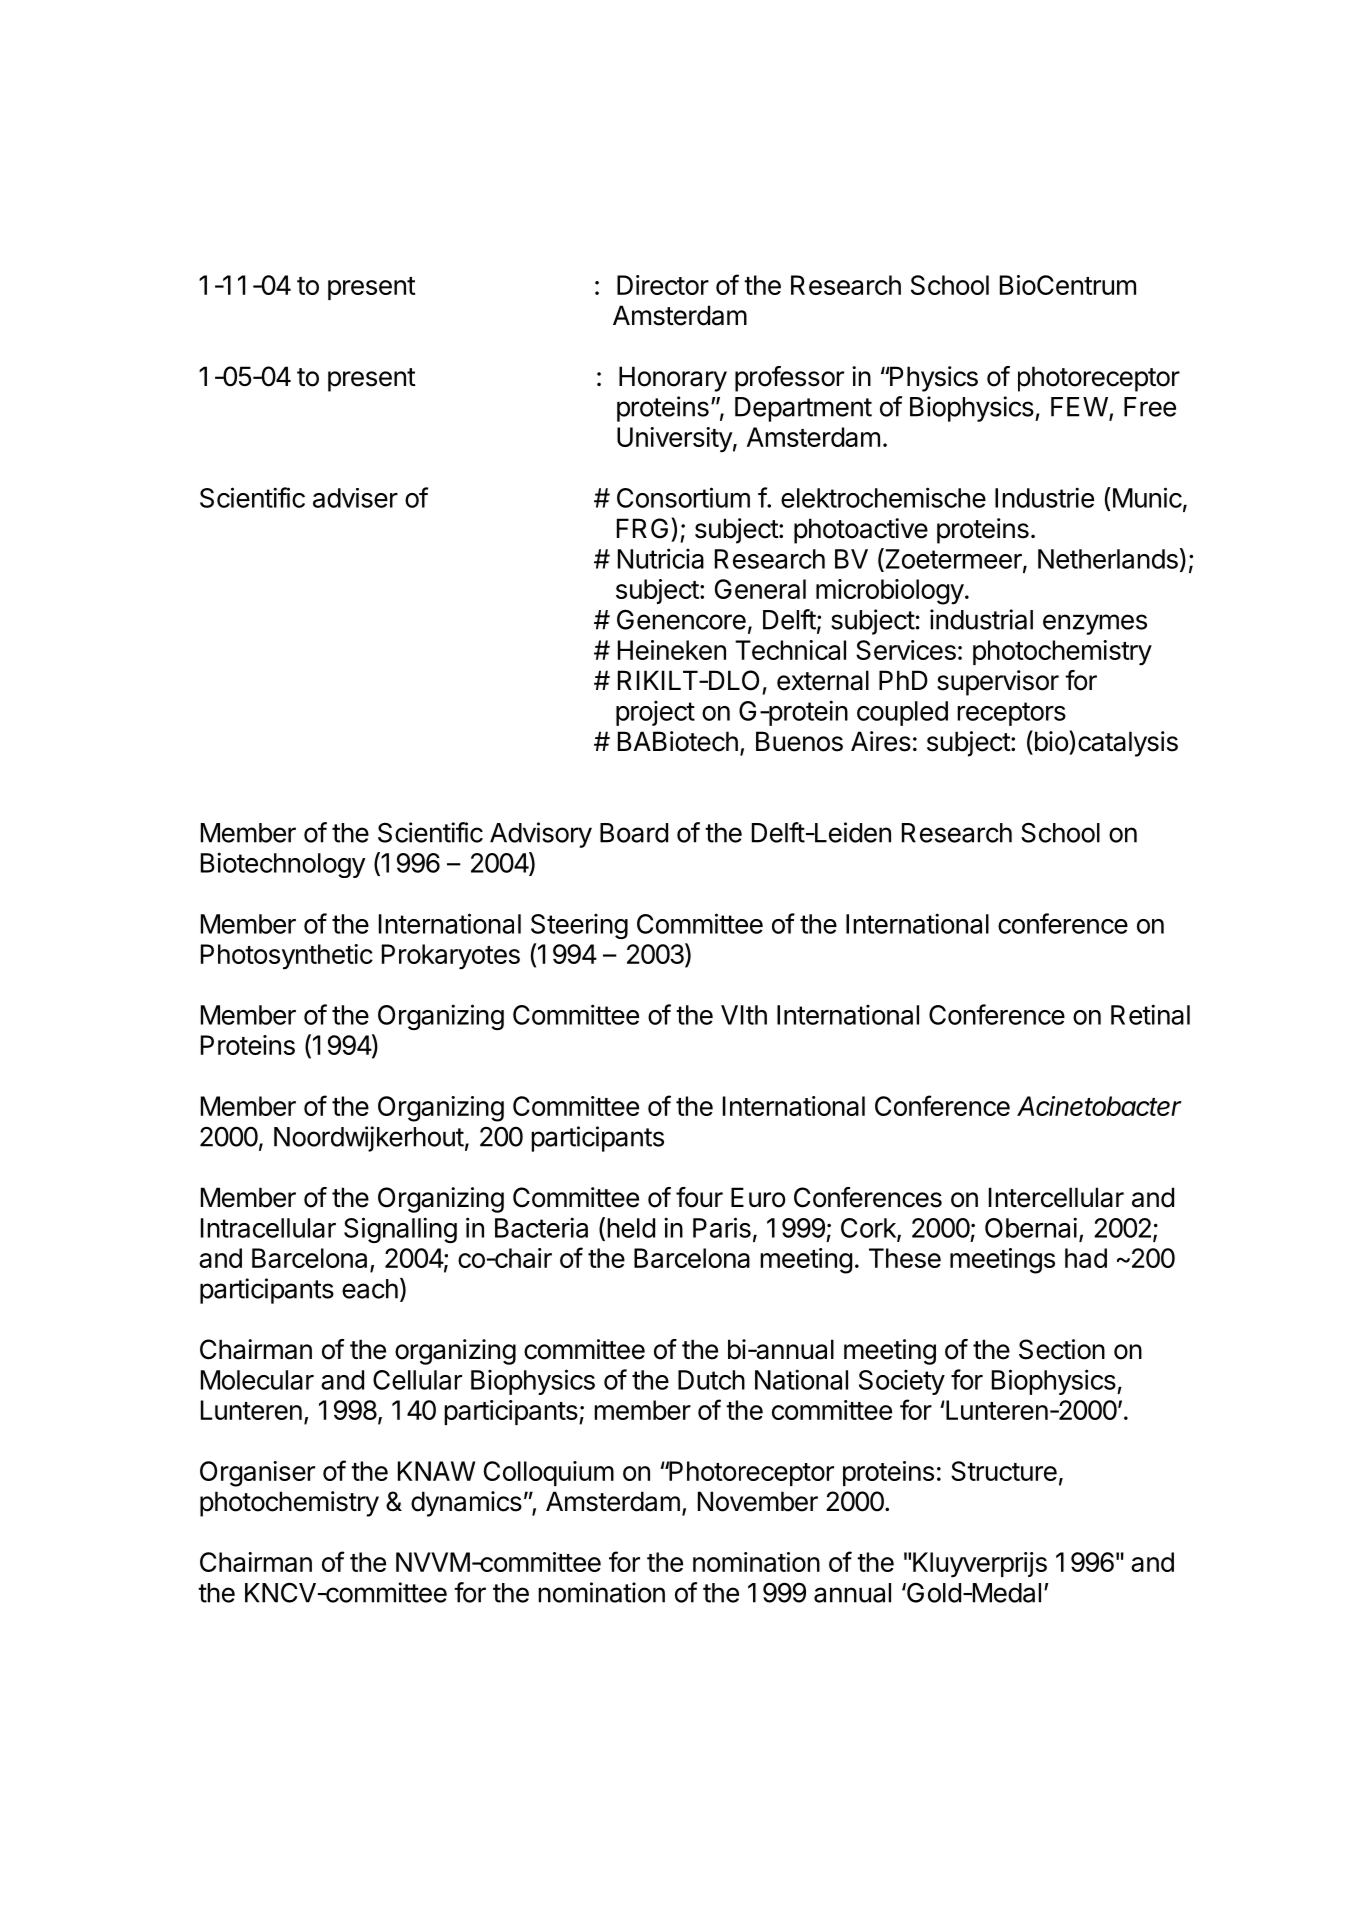 This screenshot has height=1908, width=1349. I want to click on Organiser, so click(257, 1474).
